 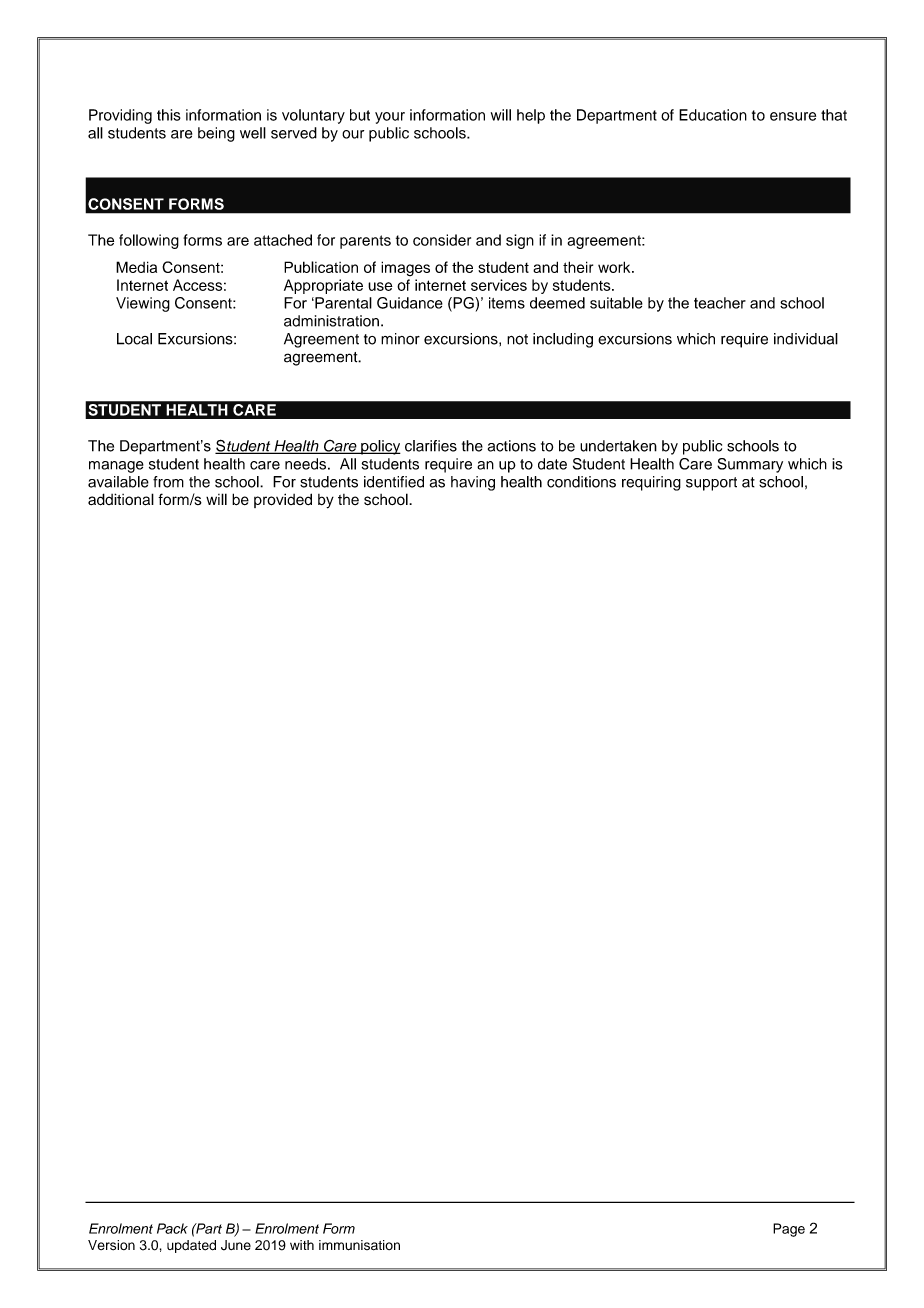 What do you see at coordinates (750, 465) in the screenshot?
I see `Summary` at bounding box center [750, 465].
